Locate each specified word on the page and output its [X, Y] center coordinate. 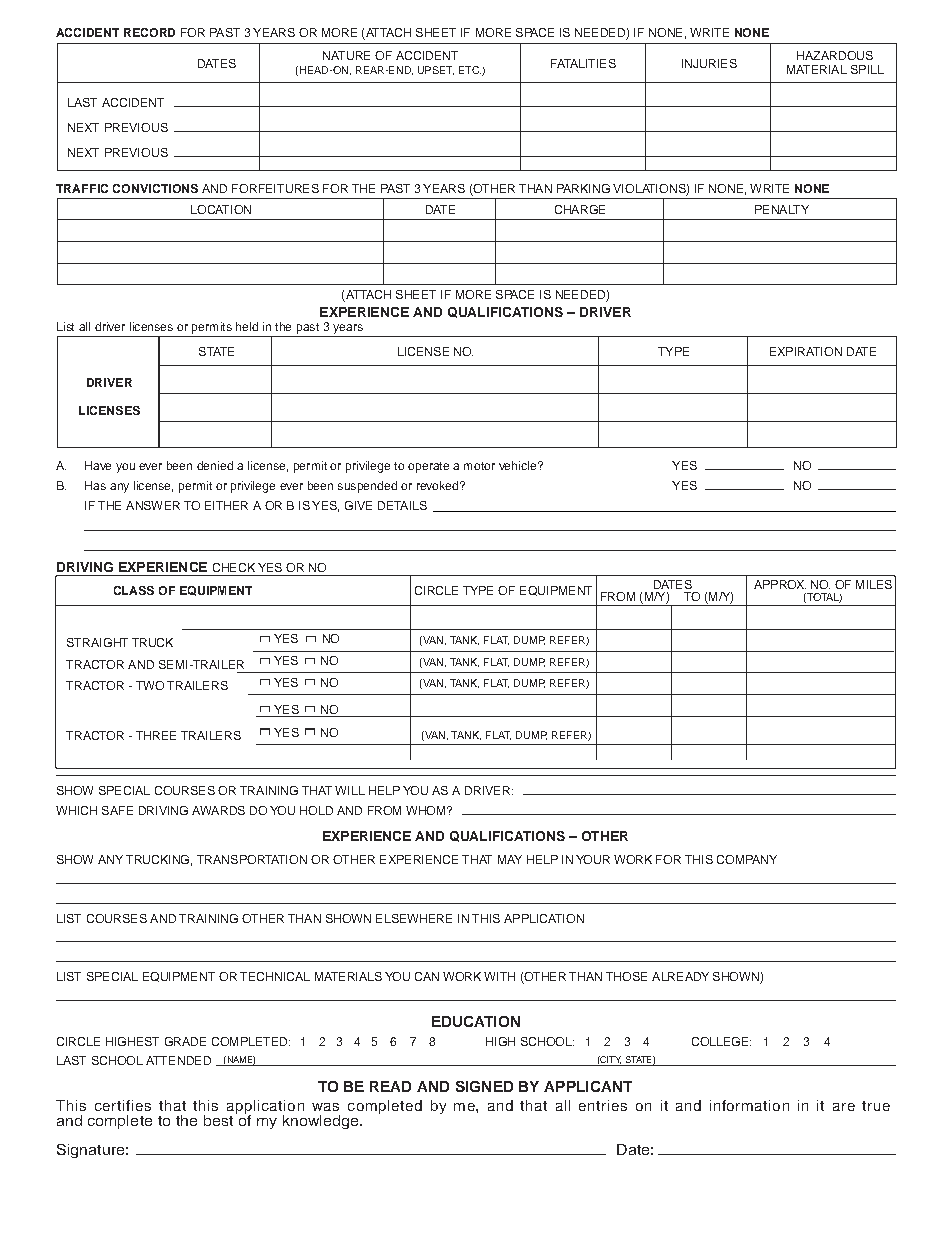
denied [215, 465]
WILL [350, 790]
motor [479, 466]
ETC [470, 70]
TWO [150, 685]
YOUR [593, 859]
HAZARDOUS [835, 55]
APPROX [780, 584]
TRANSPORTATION [252, 859]
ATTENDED [178, 1060]
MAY [510, 859]
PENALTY [782, 209]
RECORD [149, 32]
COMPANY [747, 859]
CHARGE [580, 209]
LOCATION [221, 209]
